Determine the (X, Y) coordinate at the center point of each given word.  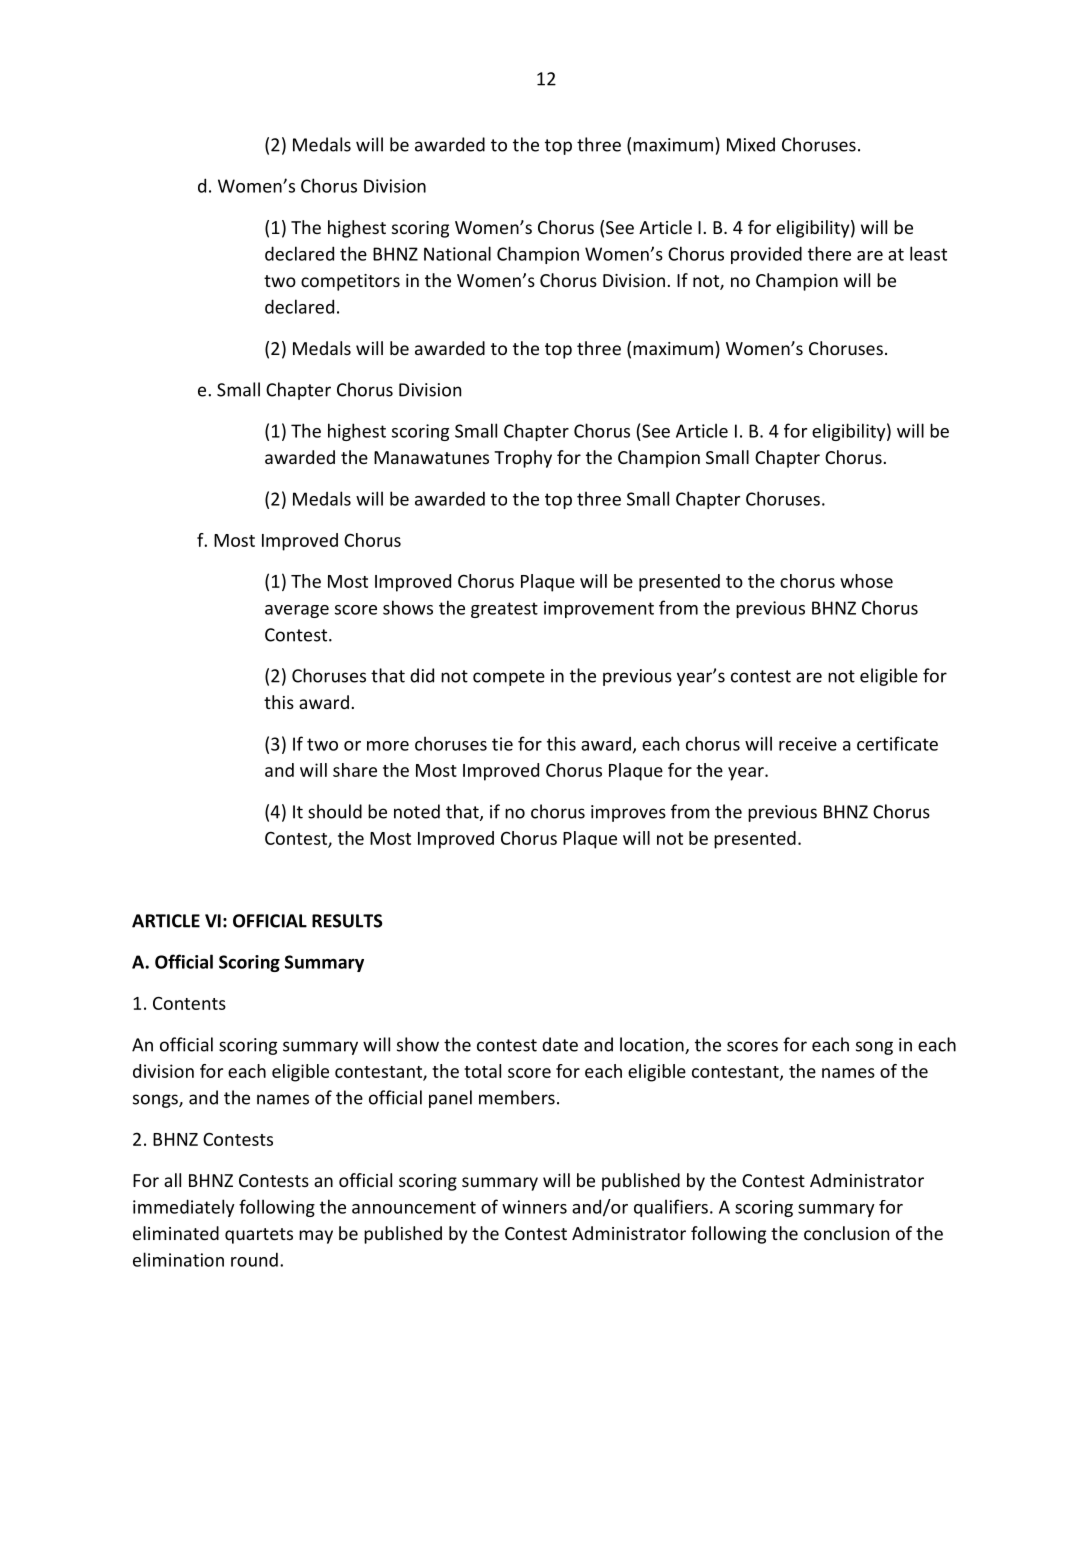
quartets (259, 1236)
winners (534, 1207)
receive (808, 744)
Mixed (751, 144)
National (457, 253)
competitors (350, 282)
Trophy (523, 459)
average (297, 611)
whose (866, 581)
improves (628, 813)
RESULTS (347, 921)
